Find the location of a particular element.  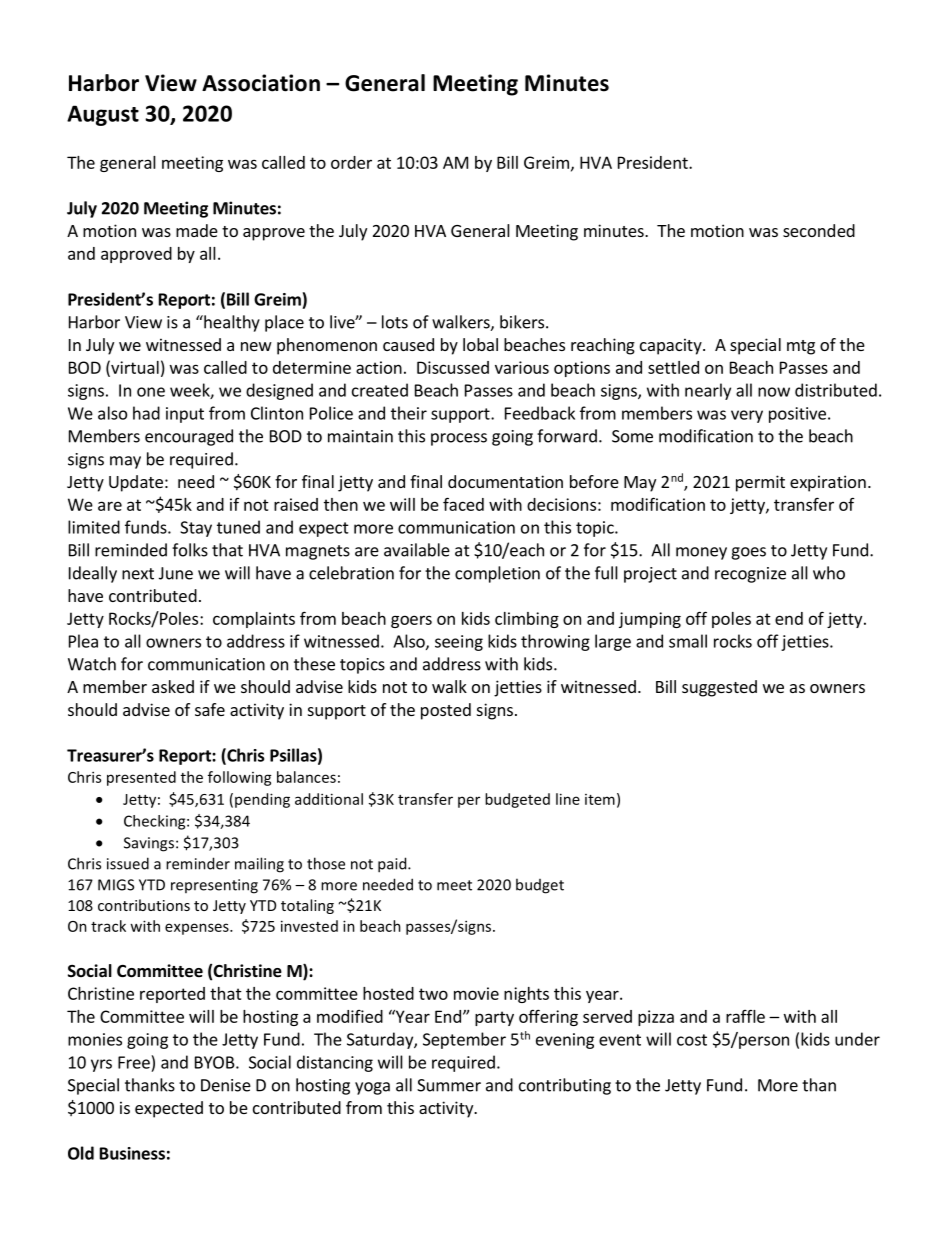

order is located at coordinates (351, 162).
